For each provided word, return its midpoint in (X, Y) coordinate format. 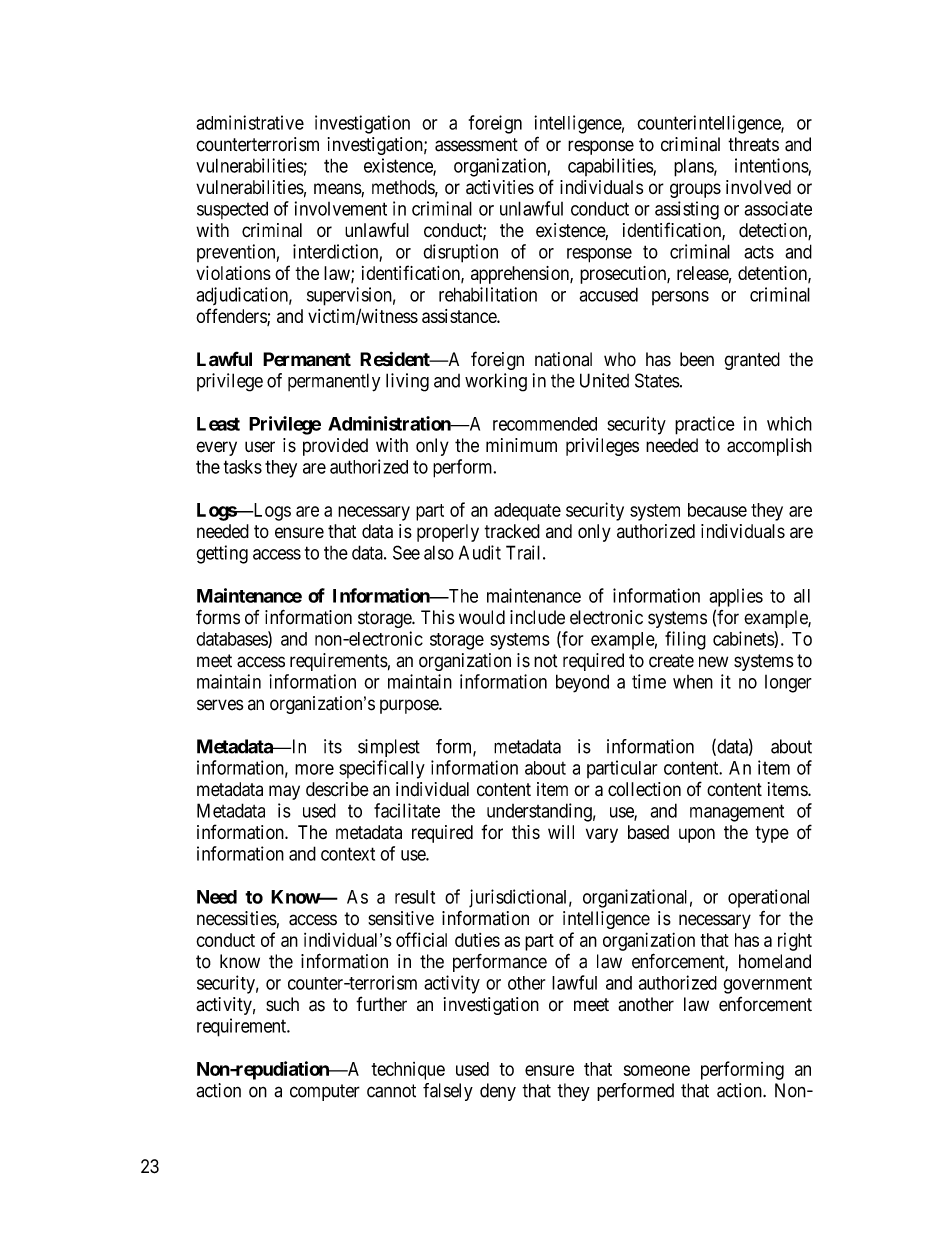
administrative (250, 122)
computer (325, 1092)
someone (657, 1070)
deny (498, 1092)
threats (753, 144)
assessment (476, 145)
